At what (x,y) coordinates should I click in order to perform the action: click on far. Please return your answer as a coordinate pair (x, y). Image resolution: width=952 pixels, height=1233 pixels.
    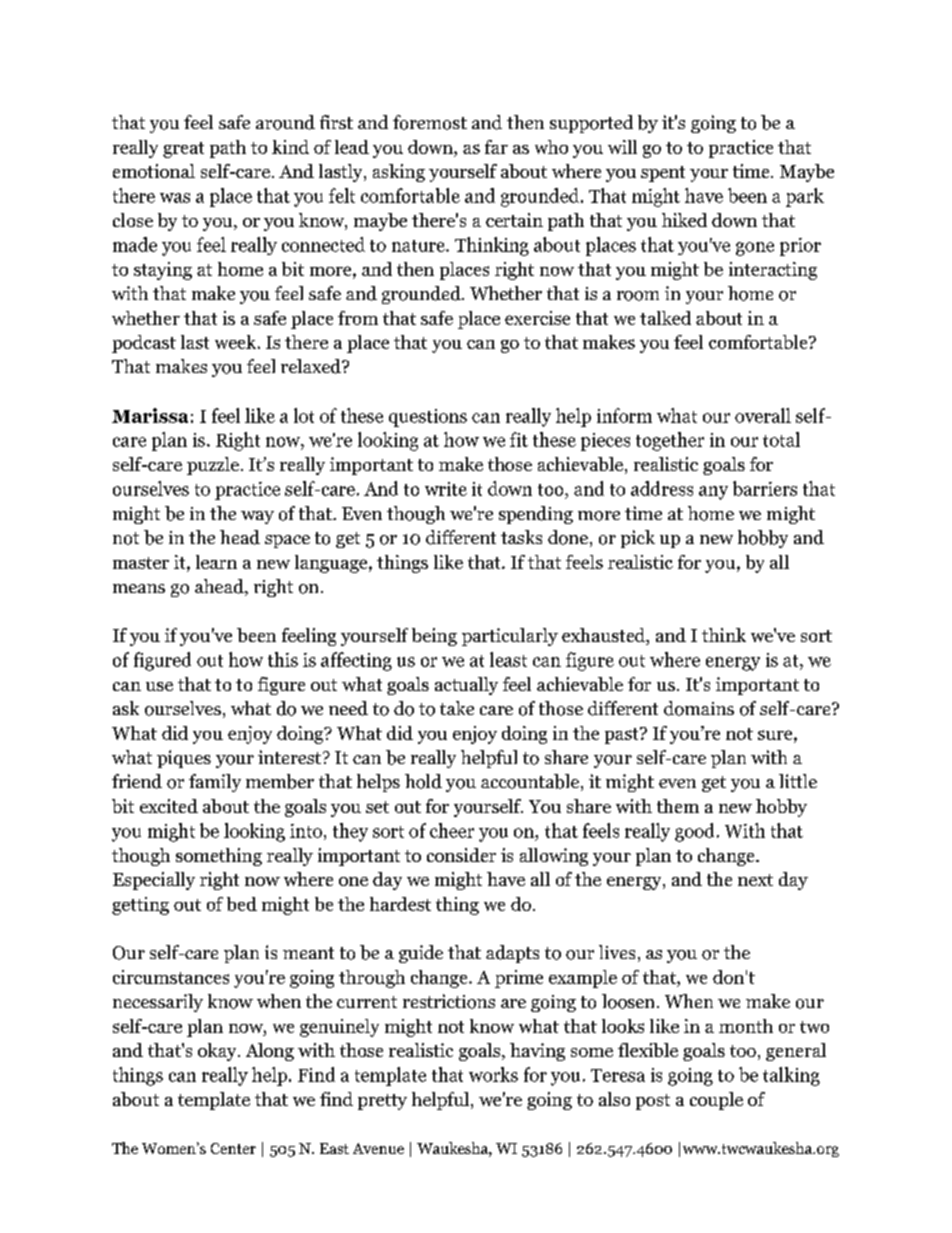
    Looking at the image, I should click on (496, 147).
